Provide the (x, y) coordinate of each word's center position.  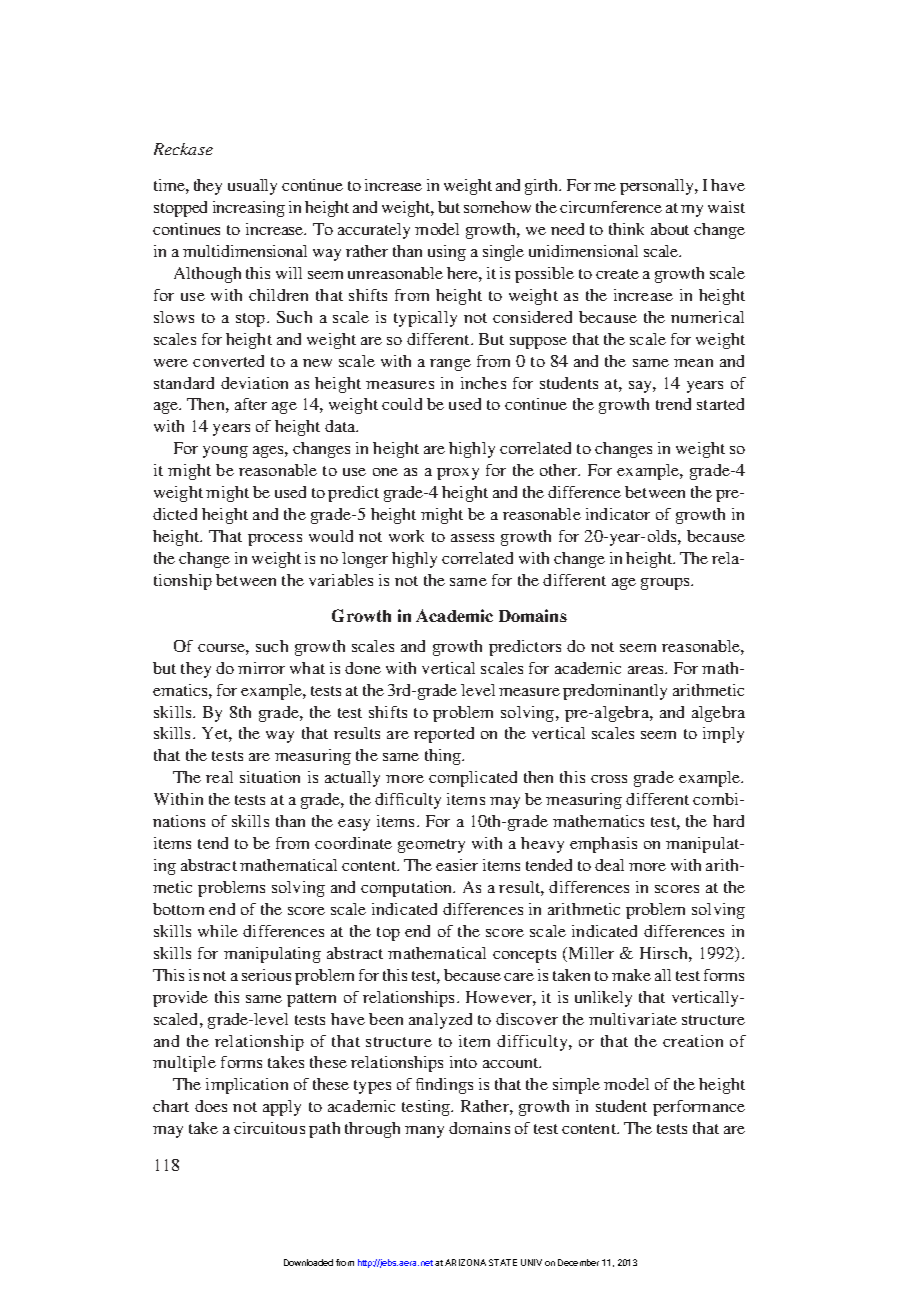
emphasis (603, 845)
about (670, 229)
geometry (431, 846)
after (251, 404)
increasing (249, 209)
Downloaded (308, 1262)
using (447, 253)
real (219, 777)
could (402, 404)
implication (247, 1086)
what (307, 668)
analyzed (440, 1021)
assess (472, 538)
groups (666, 584)
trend (673, 404)
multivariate (633, 1019)
